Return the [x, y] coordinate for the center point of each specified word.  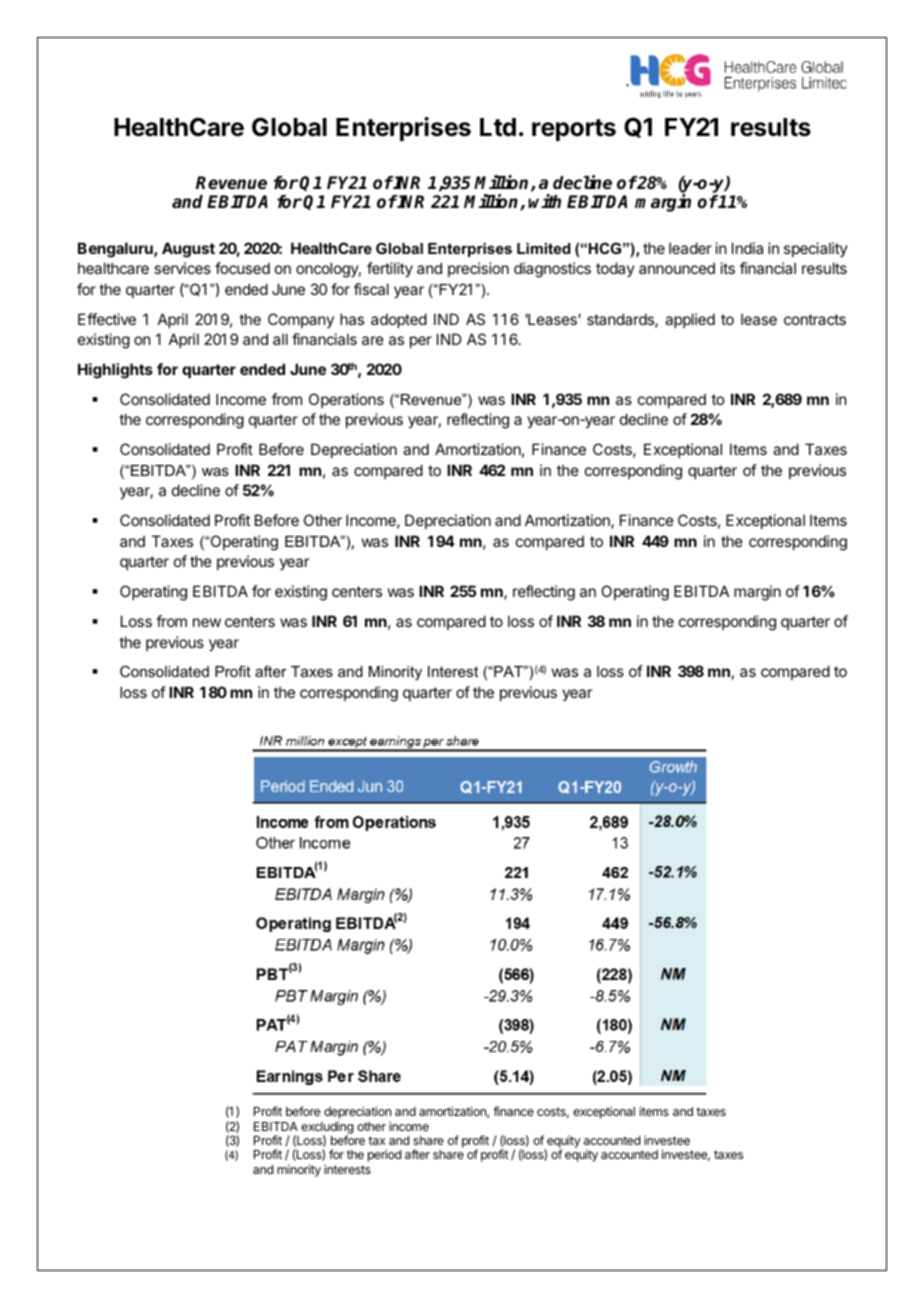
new [207, 622]
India [747, 248]
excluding [327, 1128]
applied [690, 320]
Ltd [498, 127]
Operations [346, 400]
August [188, 250]
